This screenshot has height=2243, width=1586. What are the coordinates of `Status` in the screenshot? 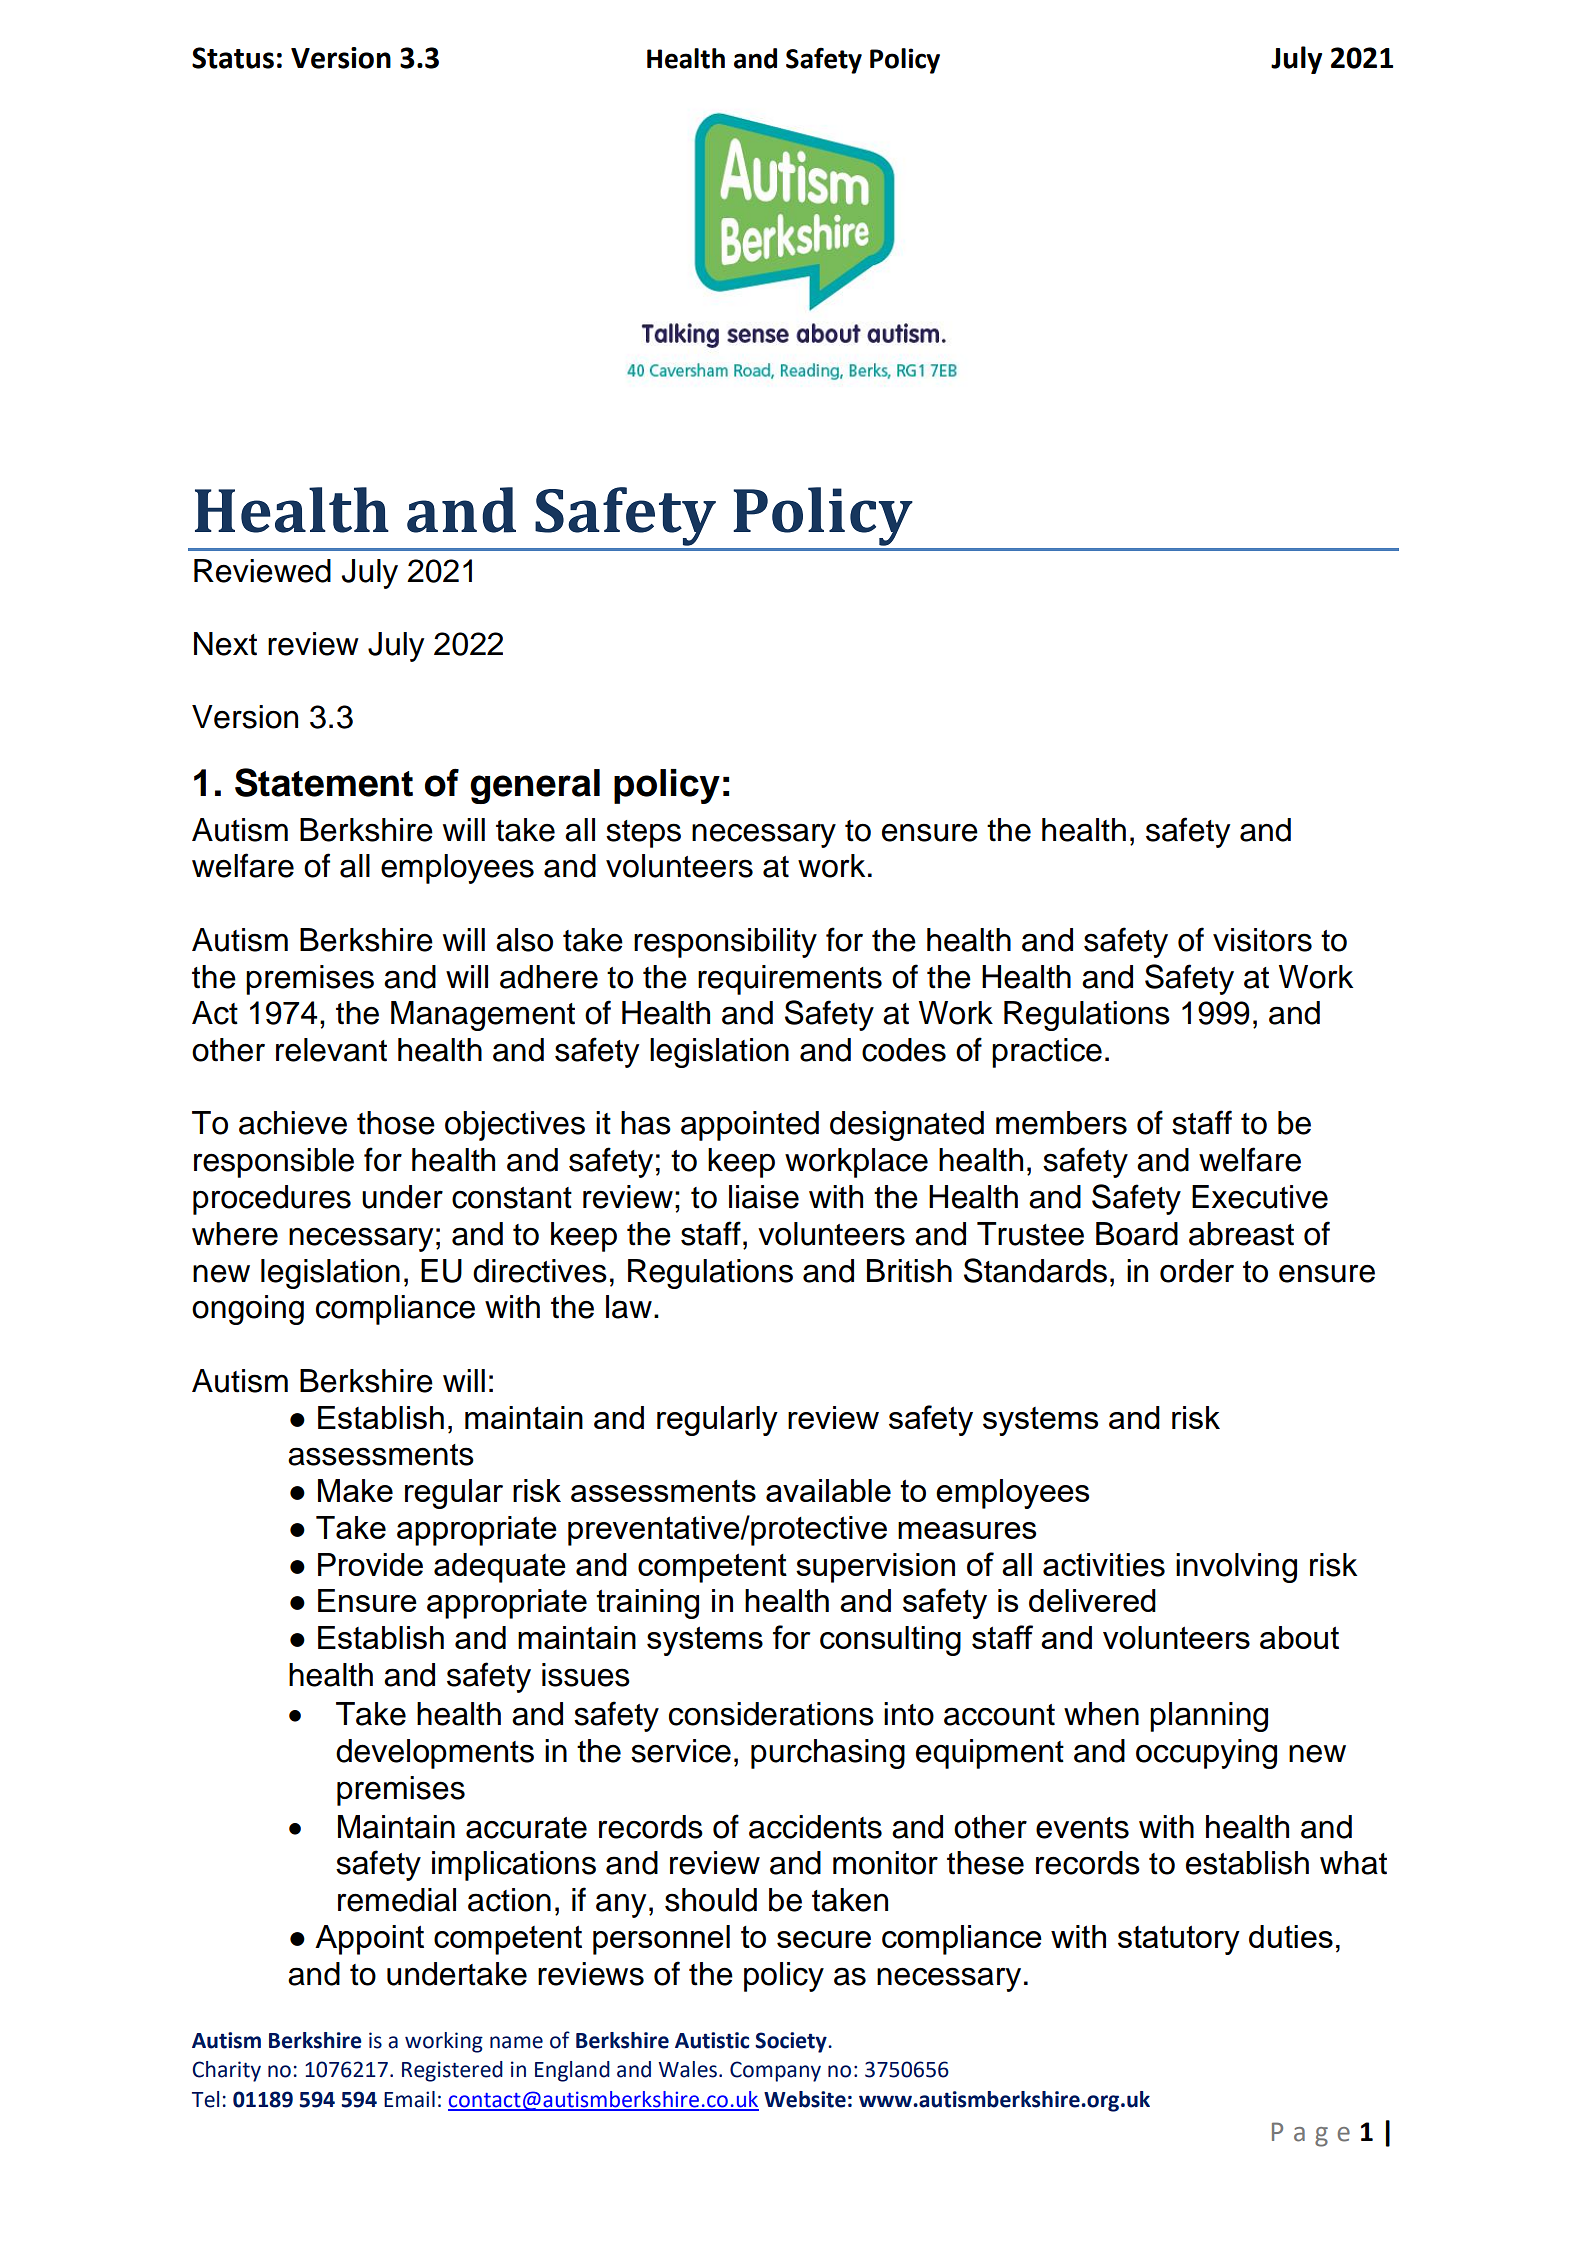 It's located at (233, 58).
